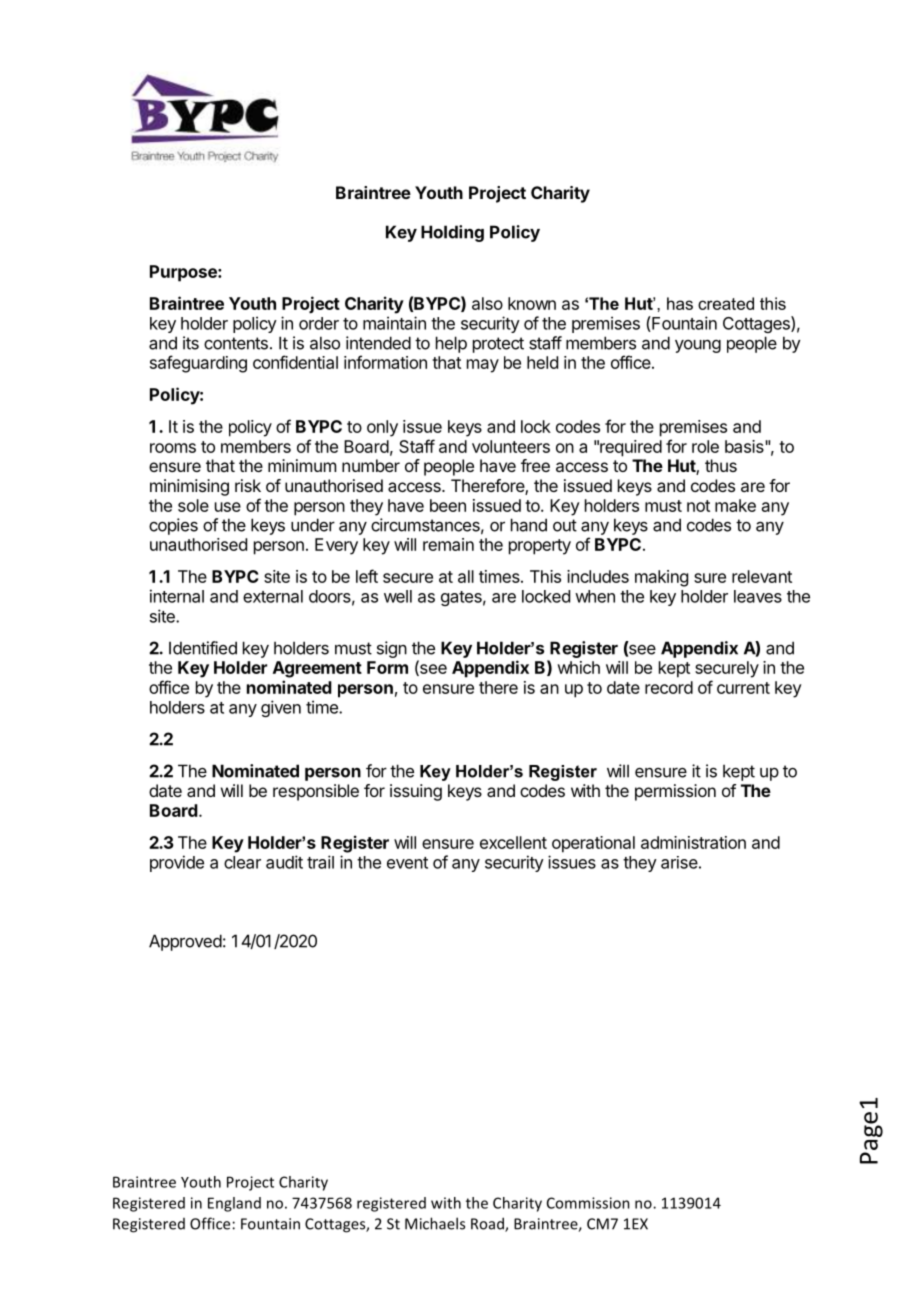 This document has height=1308, width=924. What do you see at coordinates (679, 862) in the document?
I see `arise` at bounding box center [679, 862].
